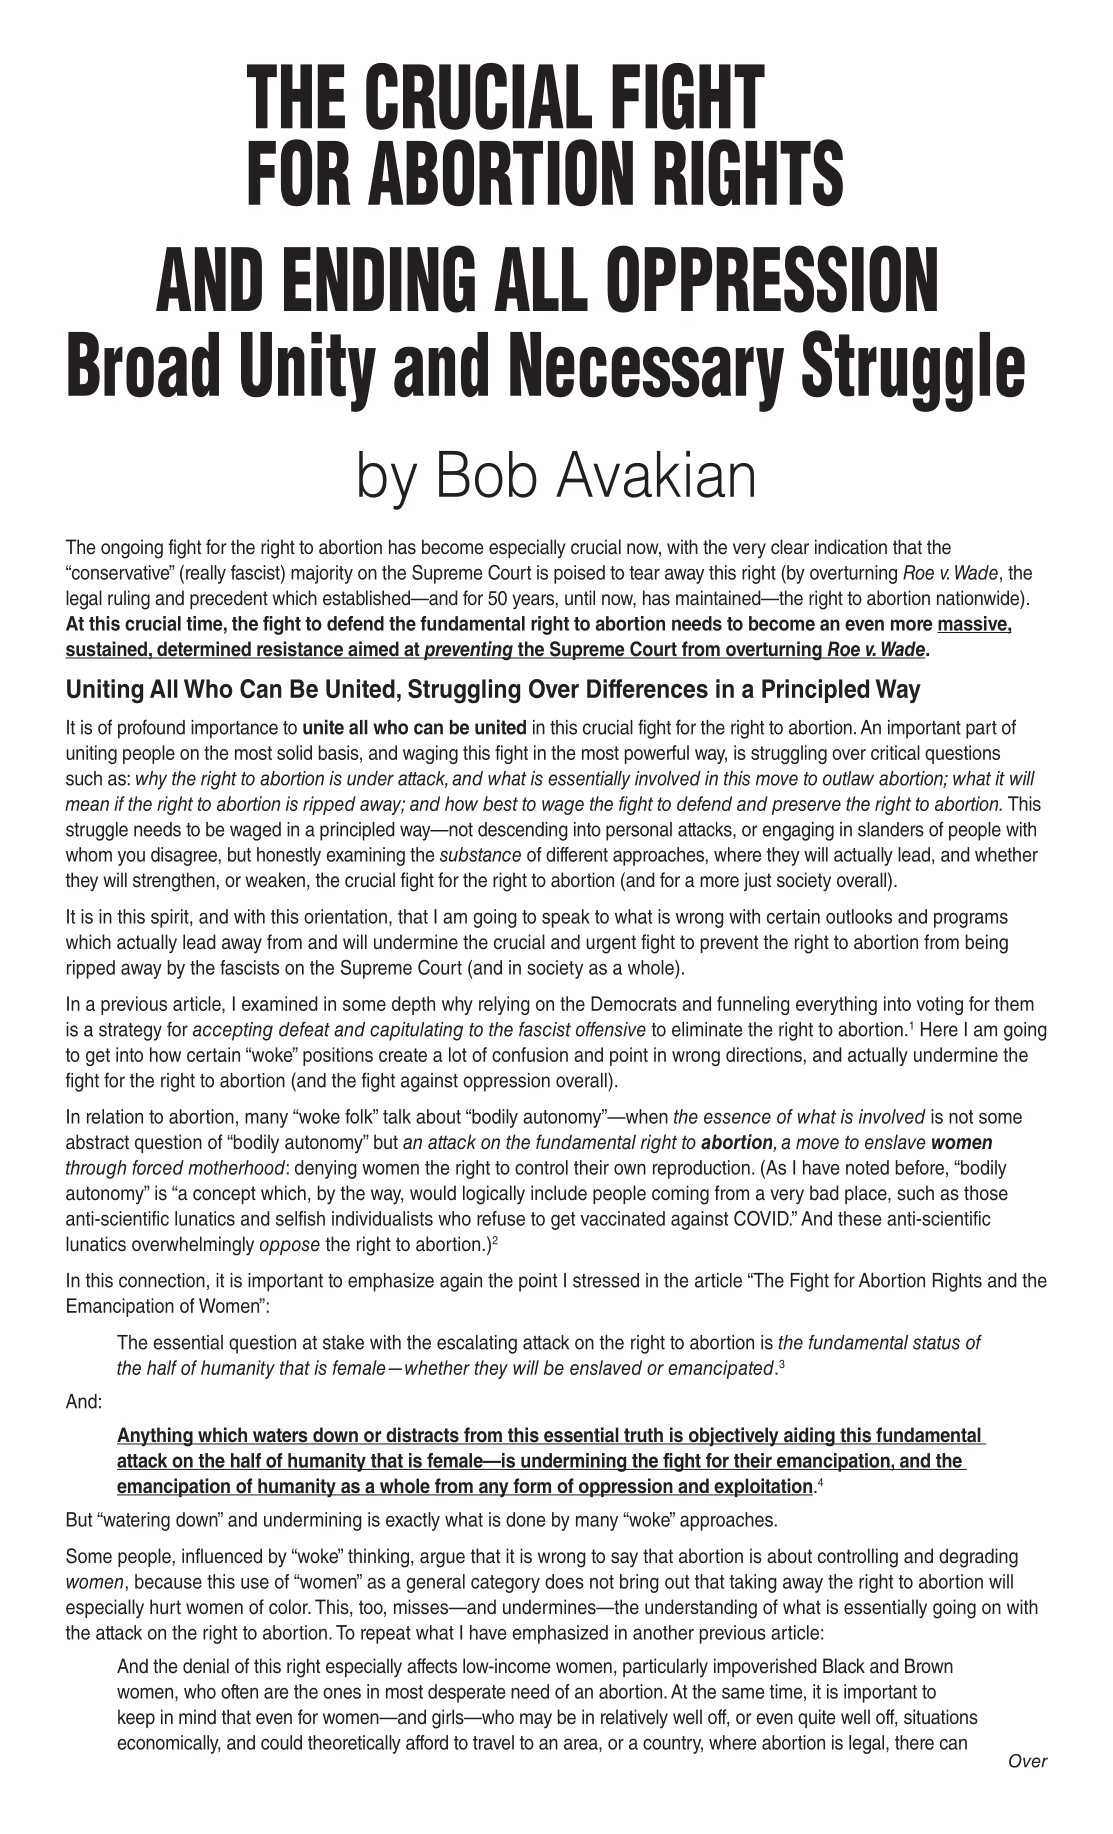  I want to click on strengthen, so click(174, 882).
